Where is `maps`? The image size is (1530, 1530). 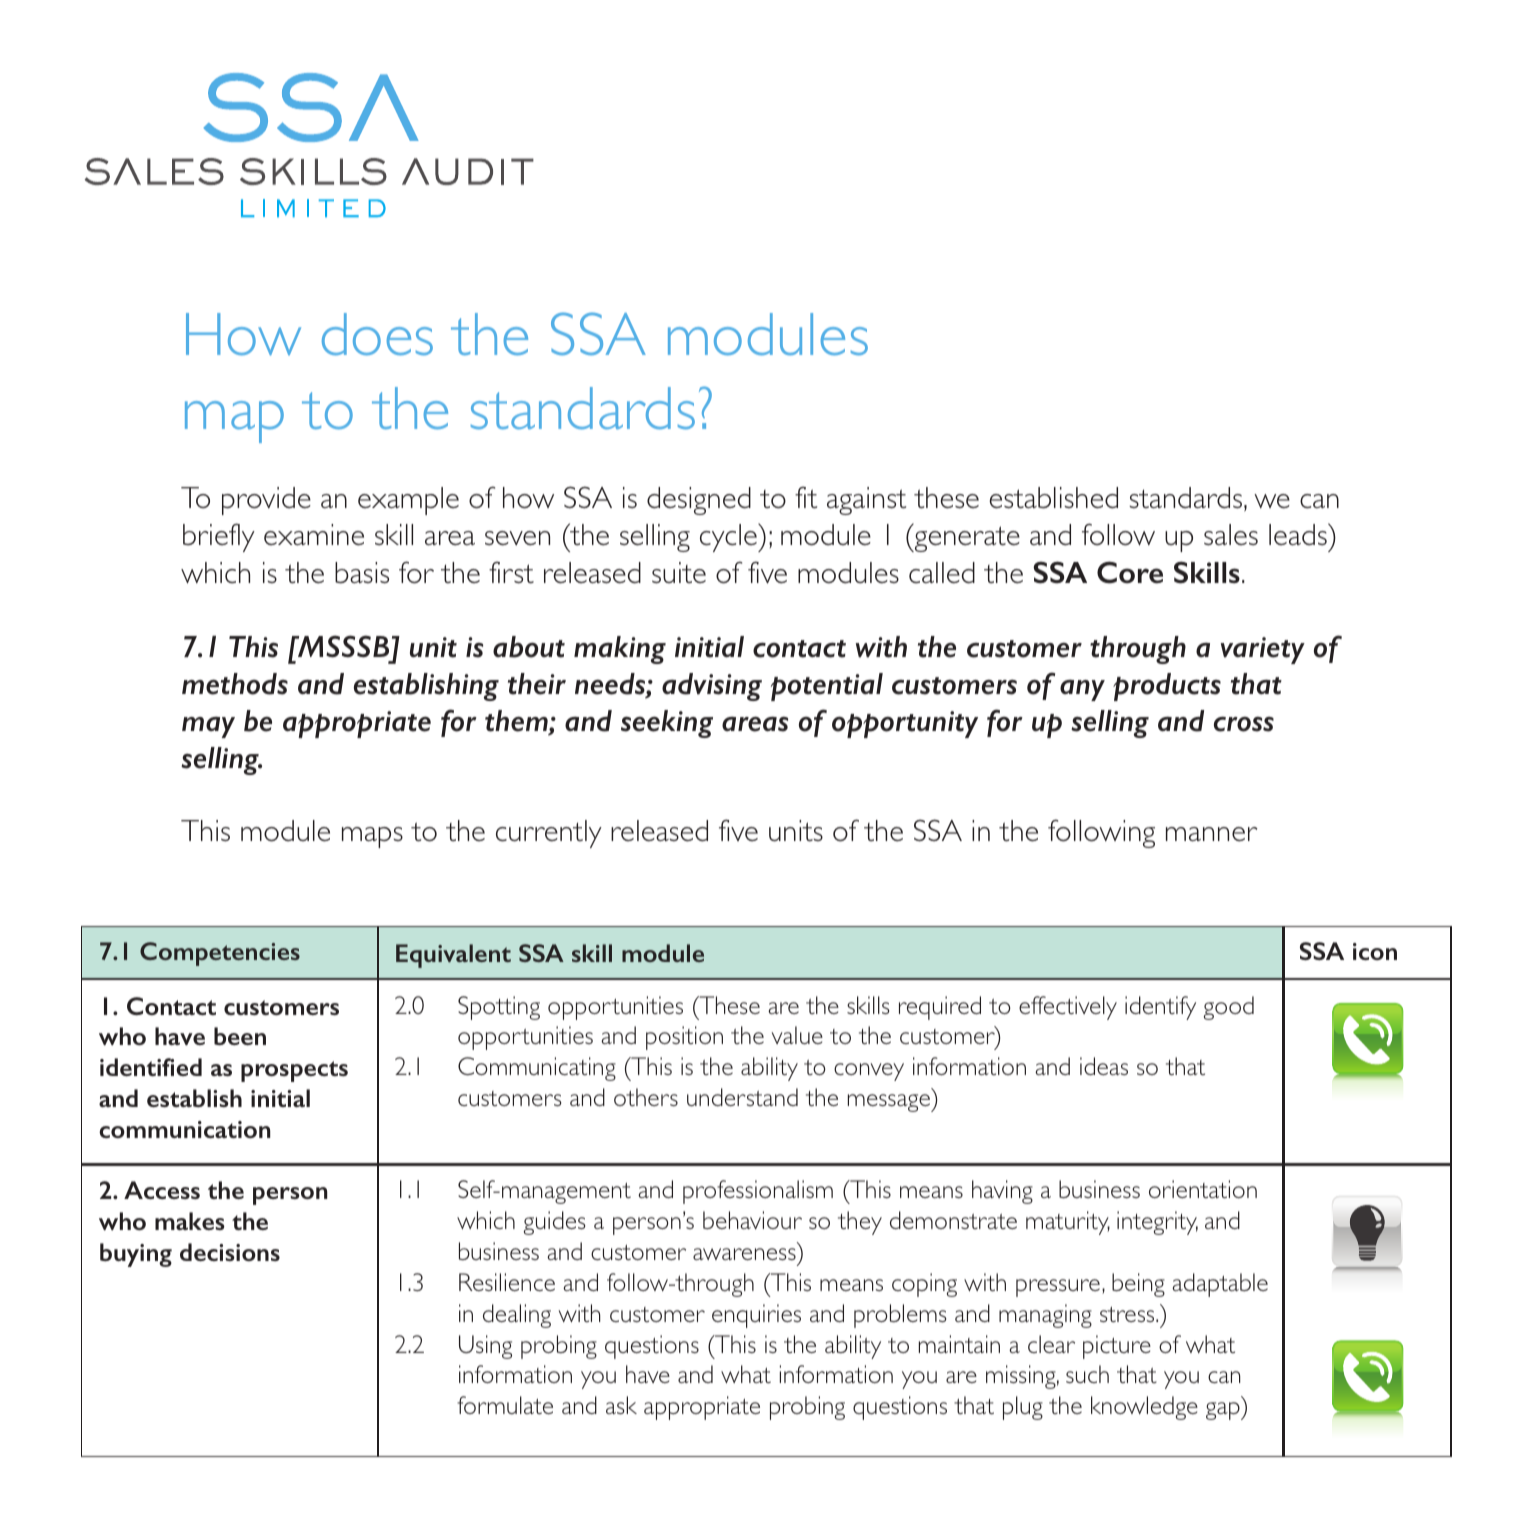
maps is located at coordinates (372, 837).
